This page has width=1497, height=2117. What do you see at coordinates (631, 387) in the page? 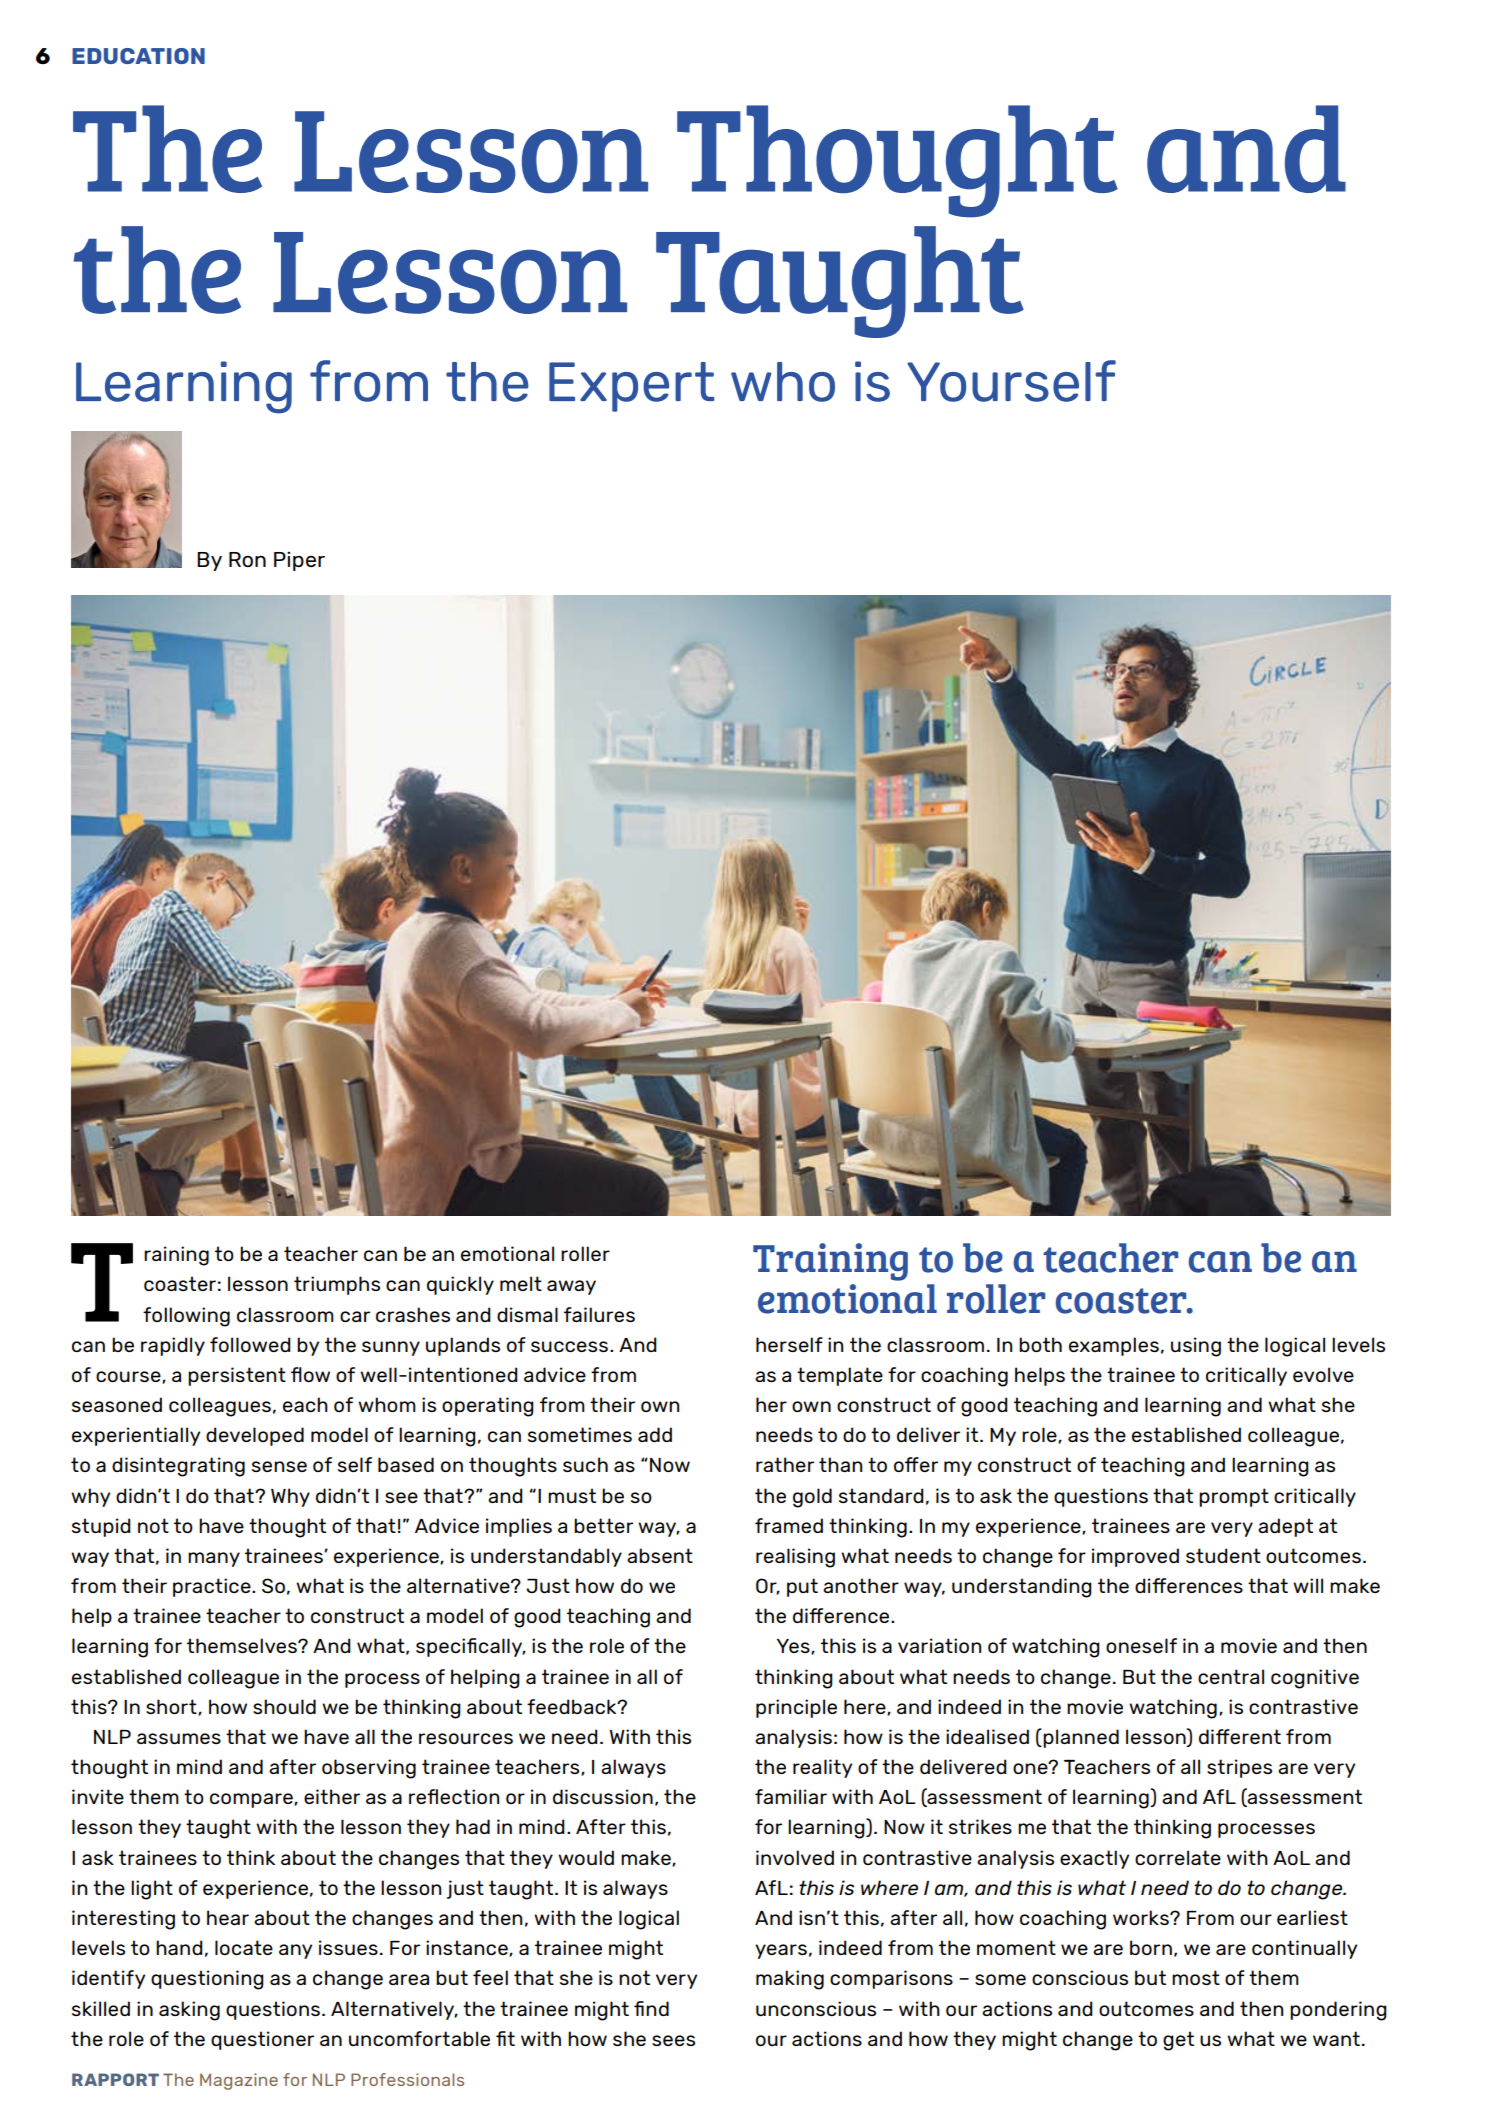
I see `Expert` at bounding box center [631, 387].
